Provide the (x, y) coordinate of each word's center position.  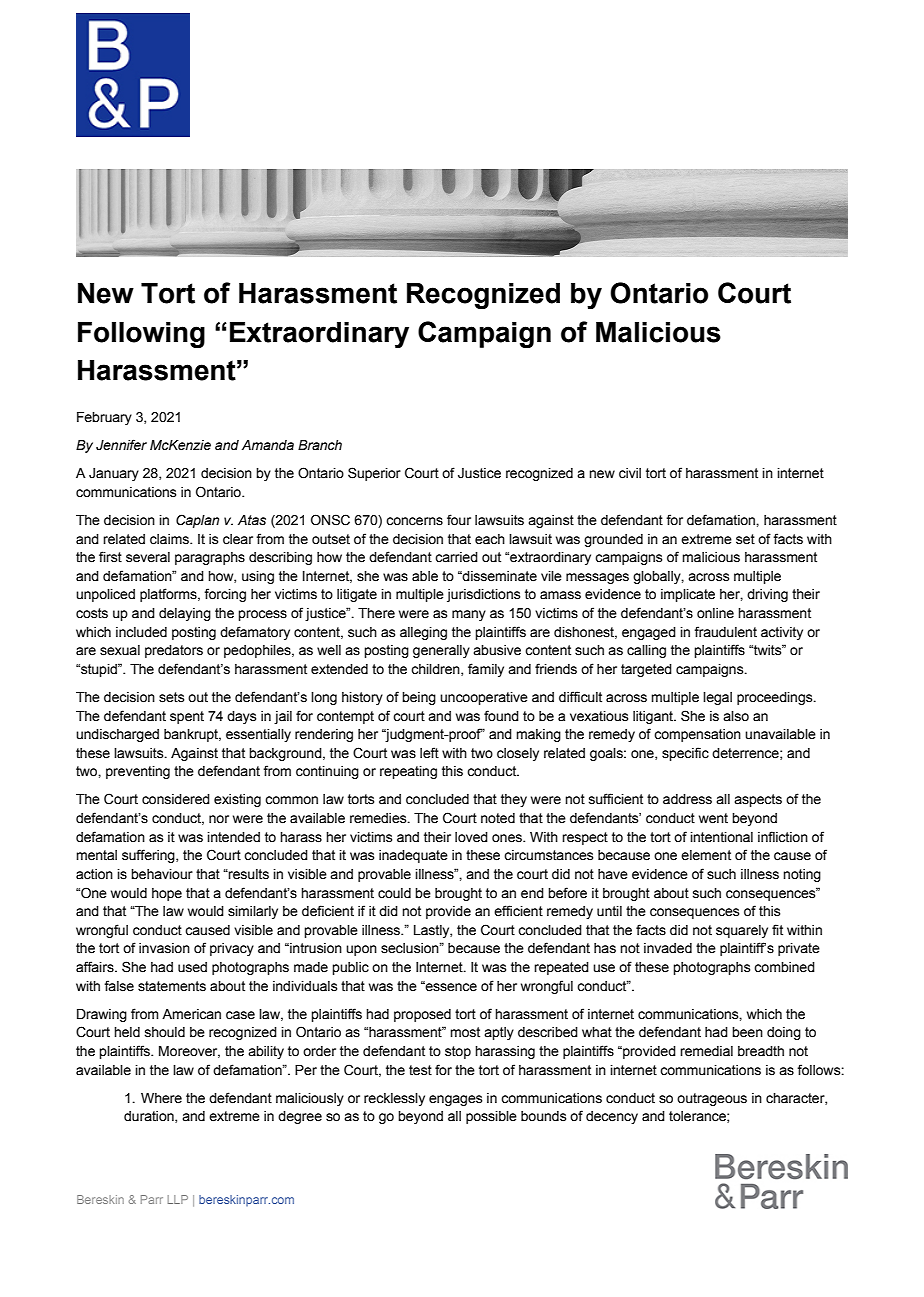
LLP (178, 1199)
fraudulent (725, 632)
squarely (742, 931)
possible (491, 1117)
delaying (185, 614)
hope (167, 894)
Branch (320, 445)
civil (630, 473)
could (394, 893)
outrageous (712, 1099)
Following (141, 335)
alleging (423, 633)
